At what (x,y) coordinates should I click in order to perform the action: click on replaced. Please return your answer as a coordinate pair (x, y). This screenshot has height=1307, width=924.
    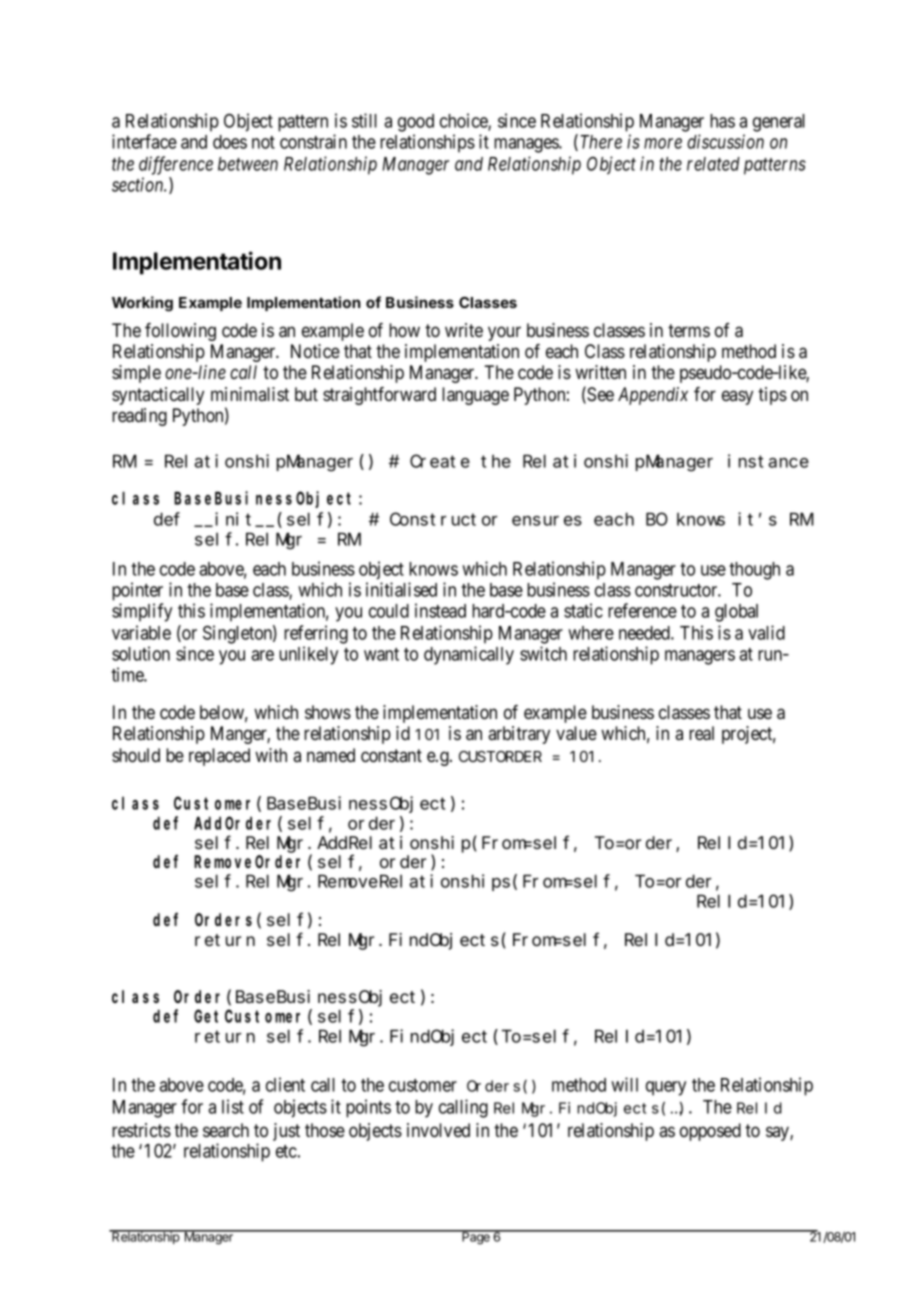
    Looking at the image, I should click on (219, 757).
